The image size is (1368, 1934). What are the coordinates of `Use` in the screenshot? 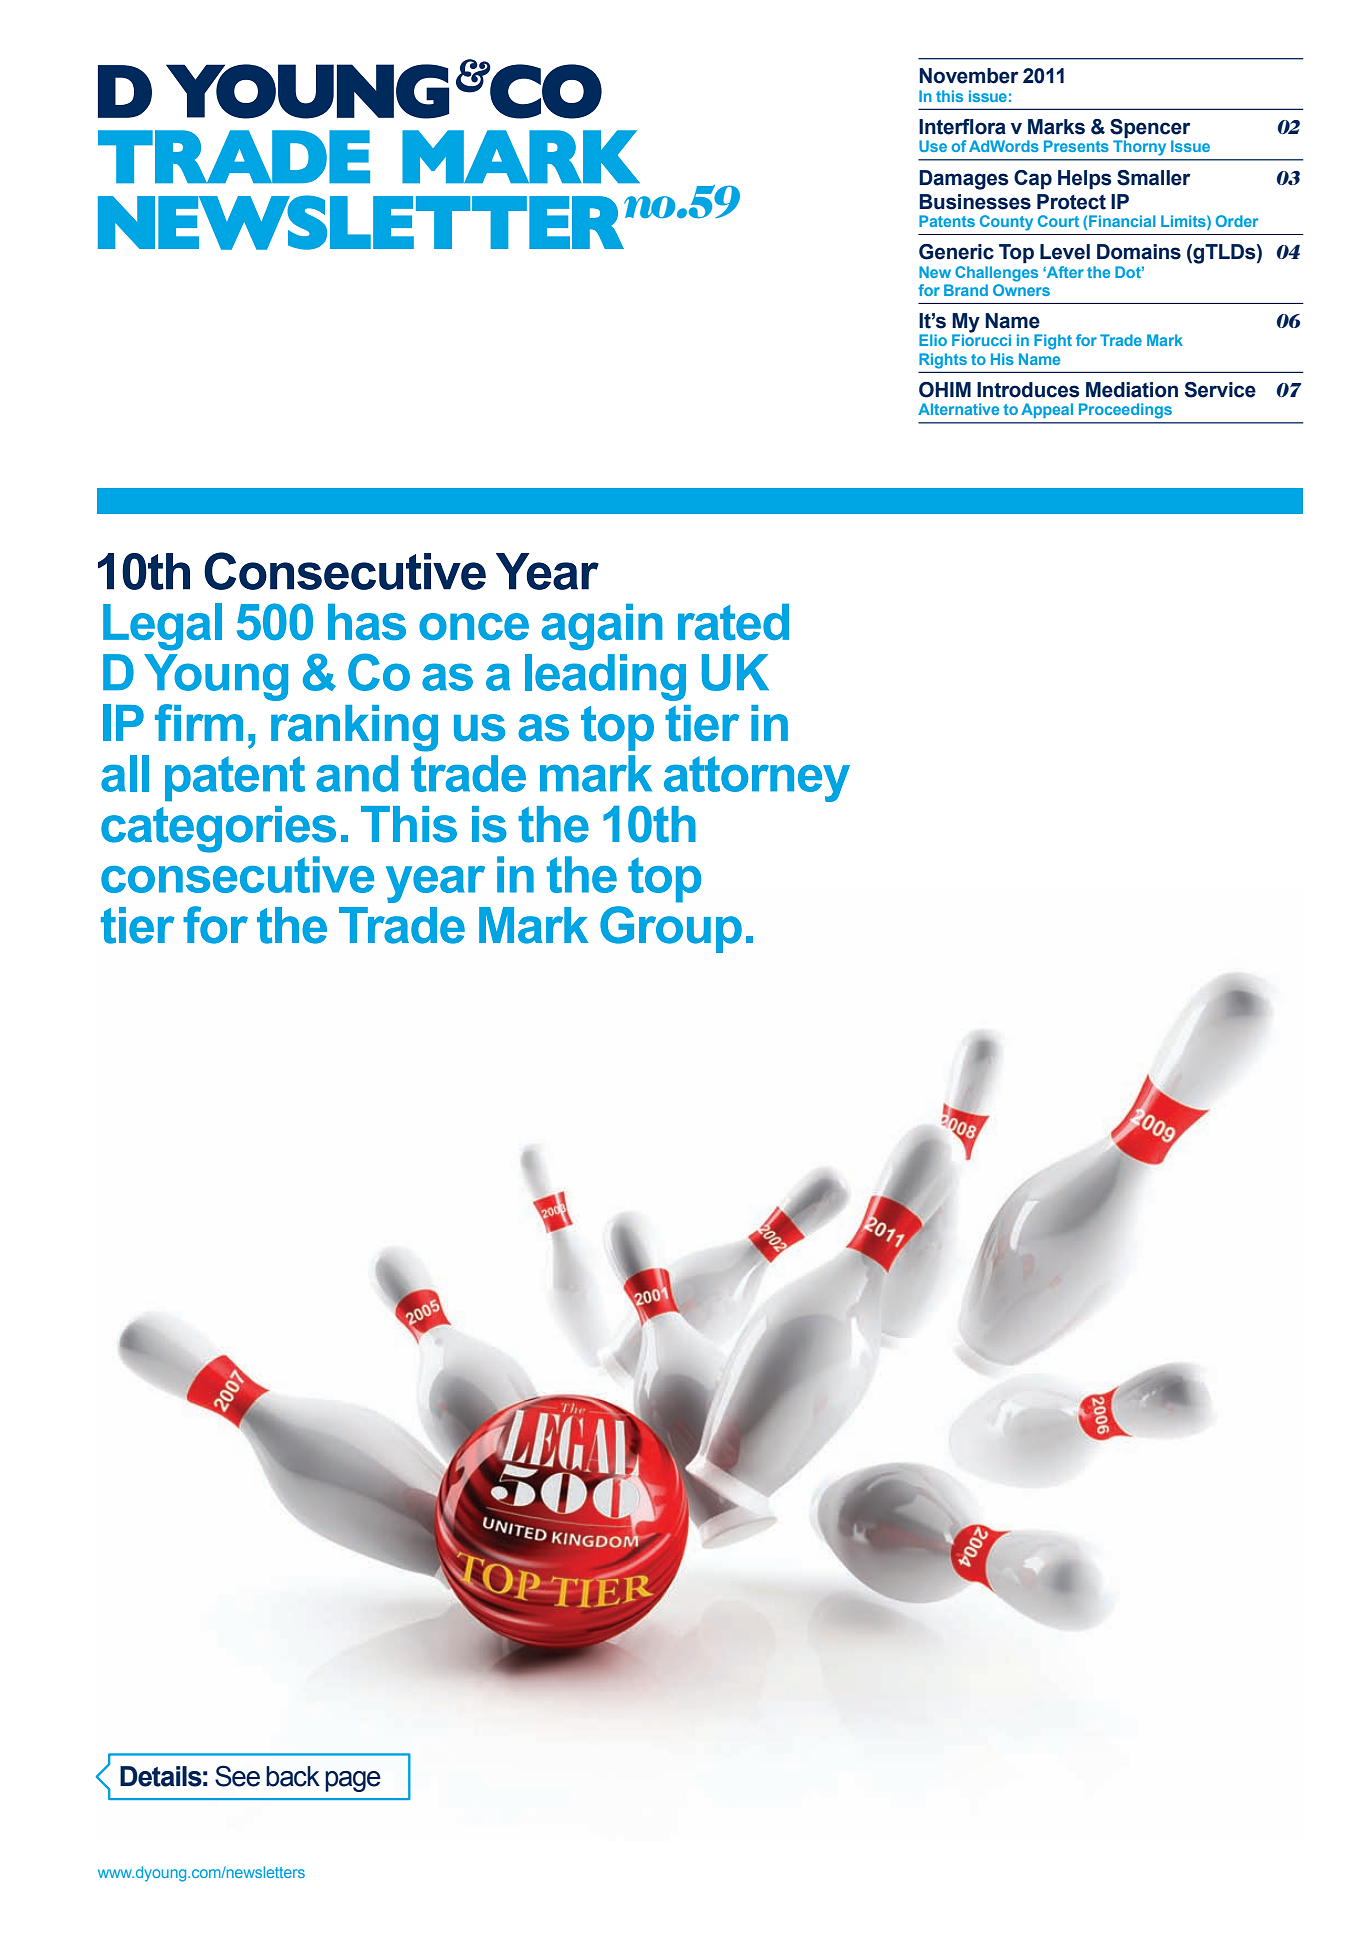 It's located at (933, 146).
